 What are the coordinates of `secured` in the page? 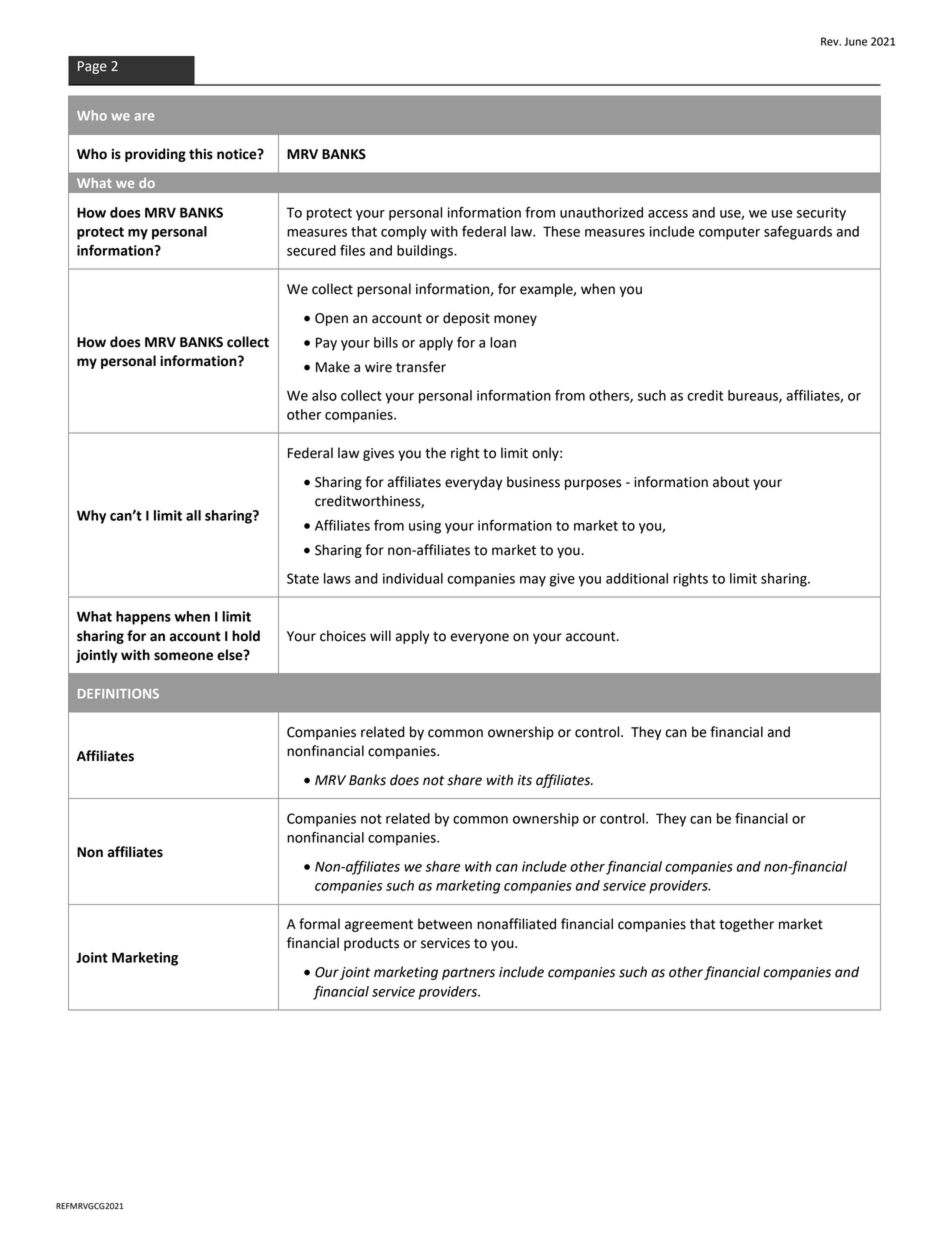 It's located at (311, 250).
